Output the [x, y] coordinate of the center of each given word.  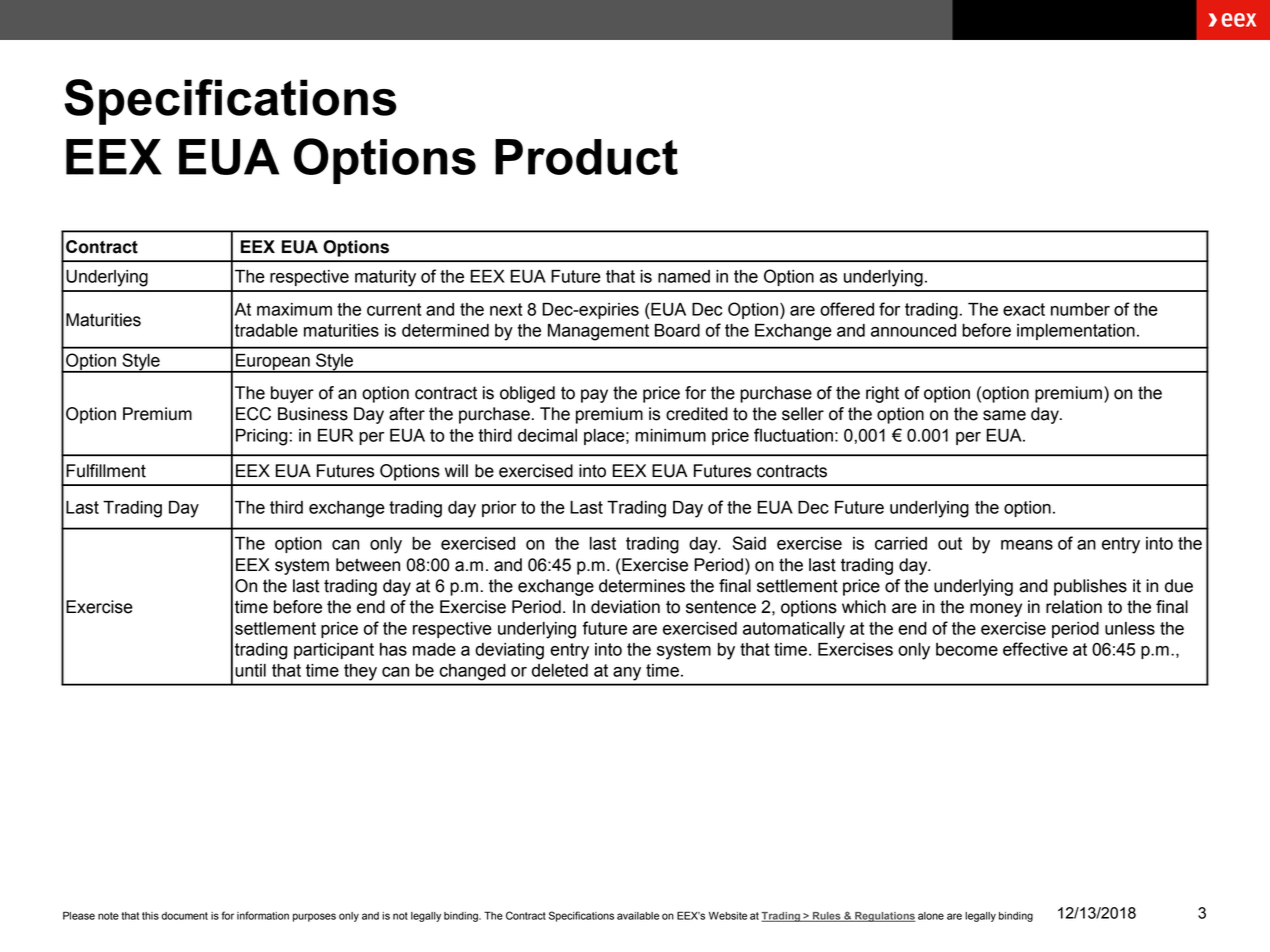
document [184, 916]
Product [586, 157]
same [1004, 415]
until [250, 670]
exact [1024, 309]
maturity [385, 278]
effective [1035, 649]
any [627, 674]
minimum [670, 435]
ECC [253, 414]
